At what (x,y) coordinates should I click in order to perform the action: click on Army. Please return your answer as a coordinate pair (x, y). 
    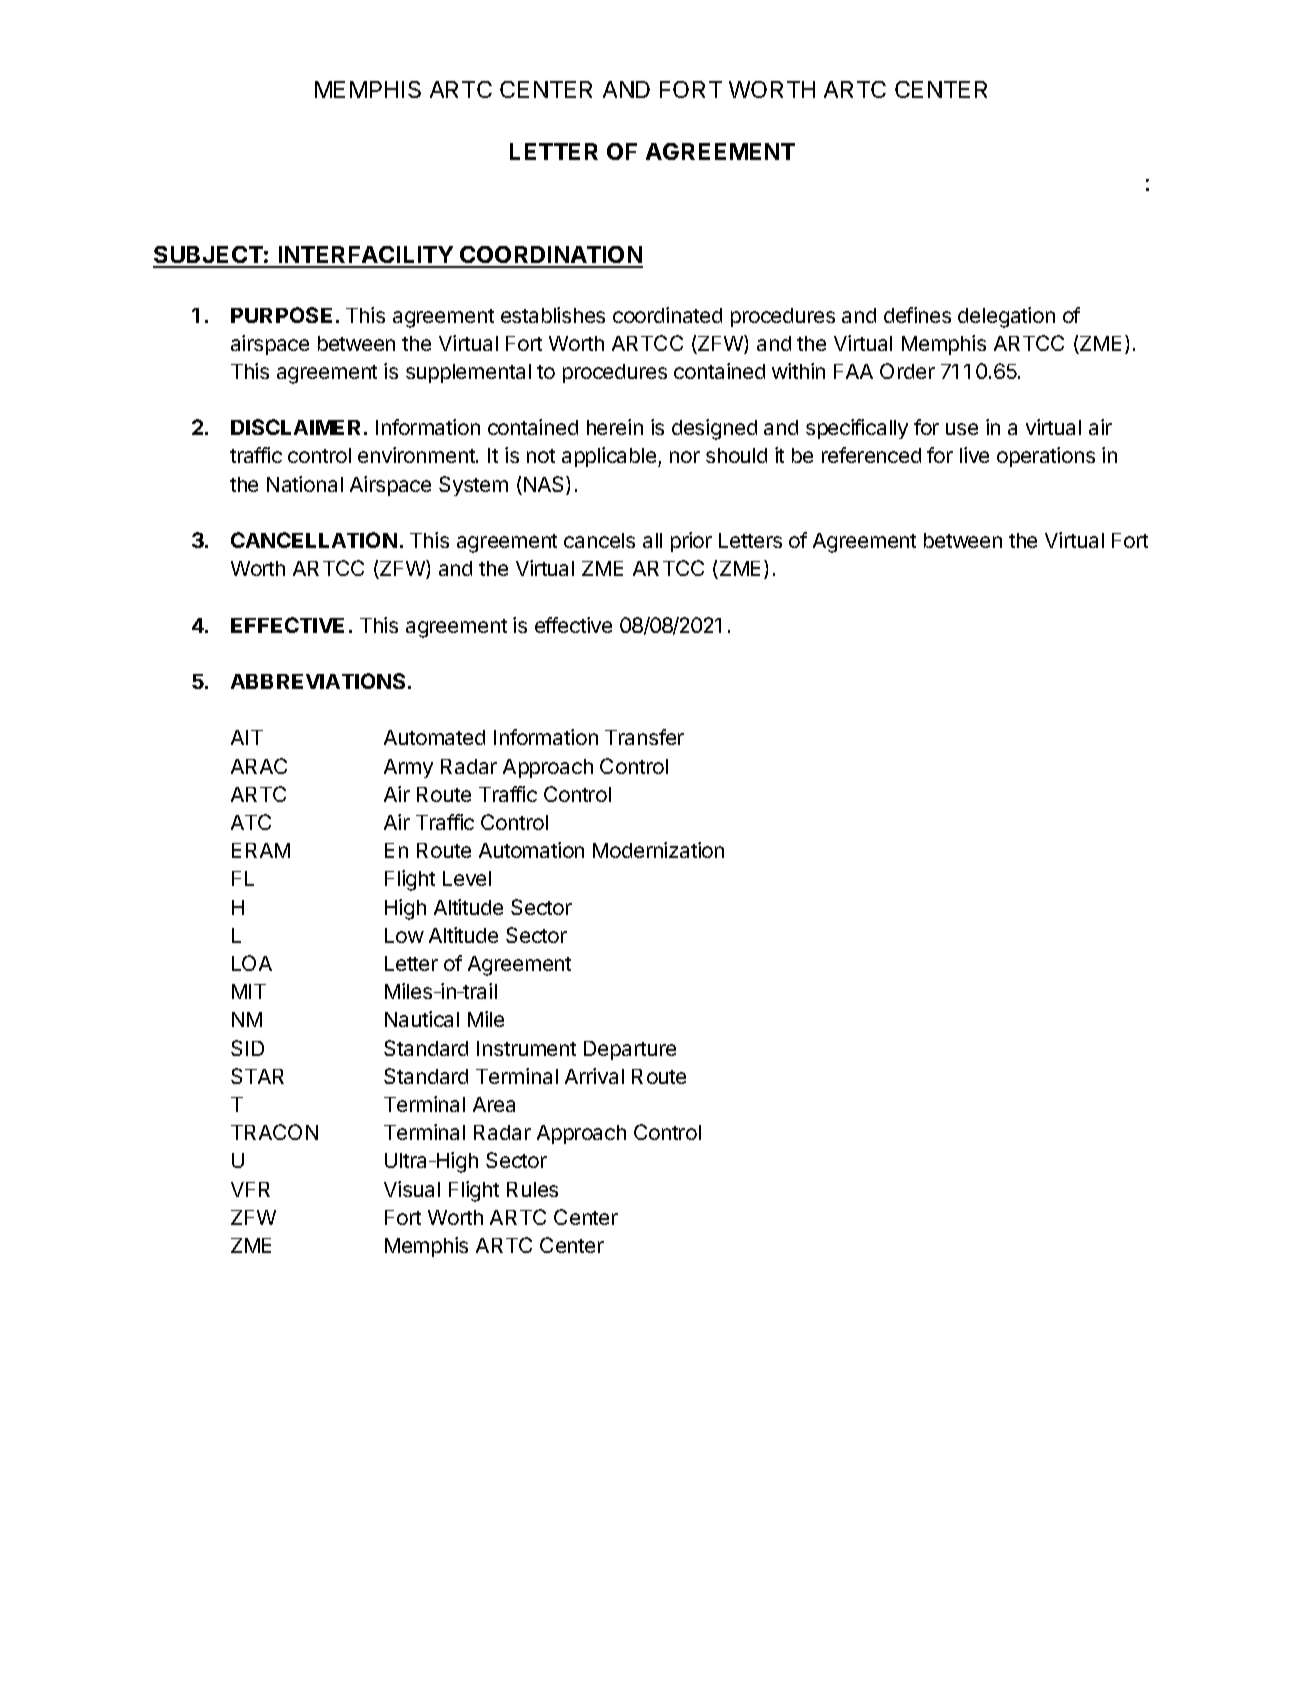
    Looking at the image, I should click on (408, 768).
